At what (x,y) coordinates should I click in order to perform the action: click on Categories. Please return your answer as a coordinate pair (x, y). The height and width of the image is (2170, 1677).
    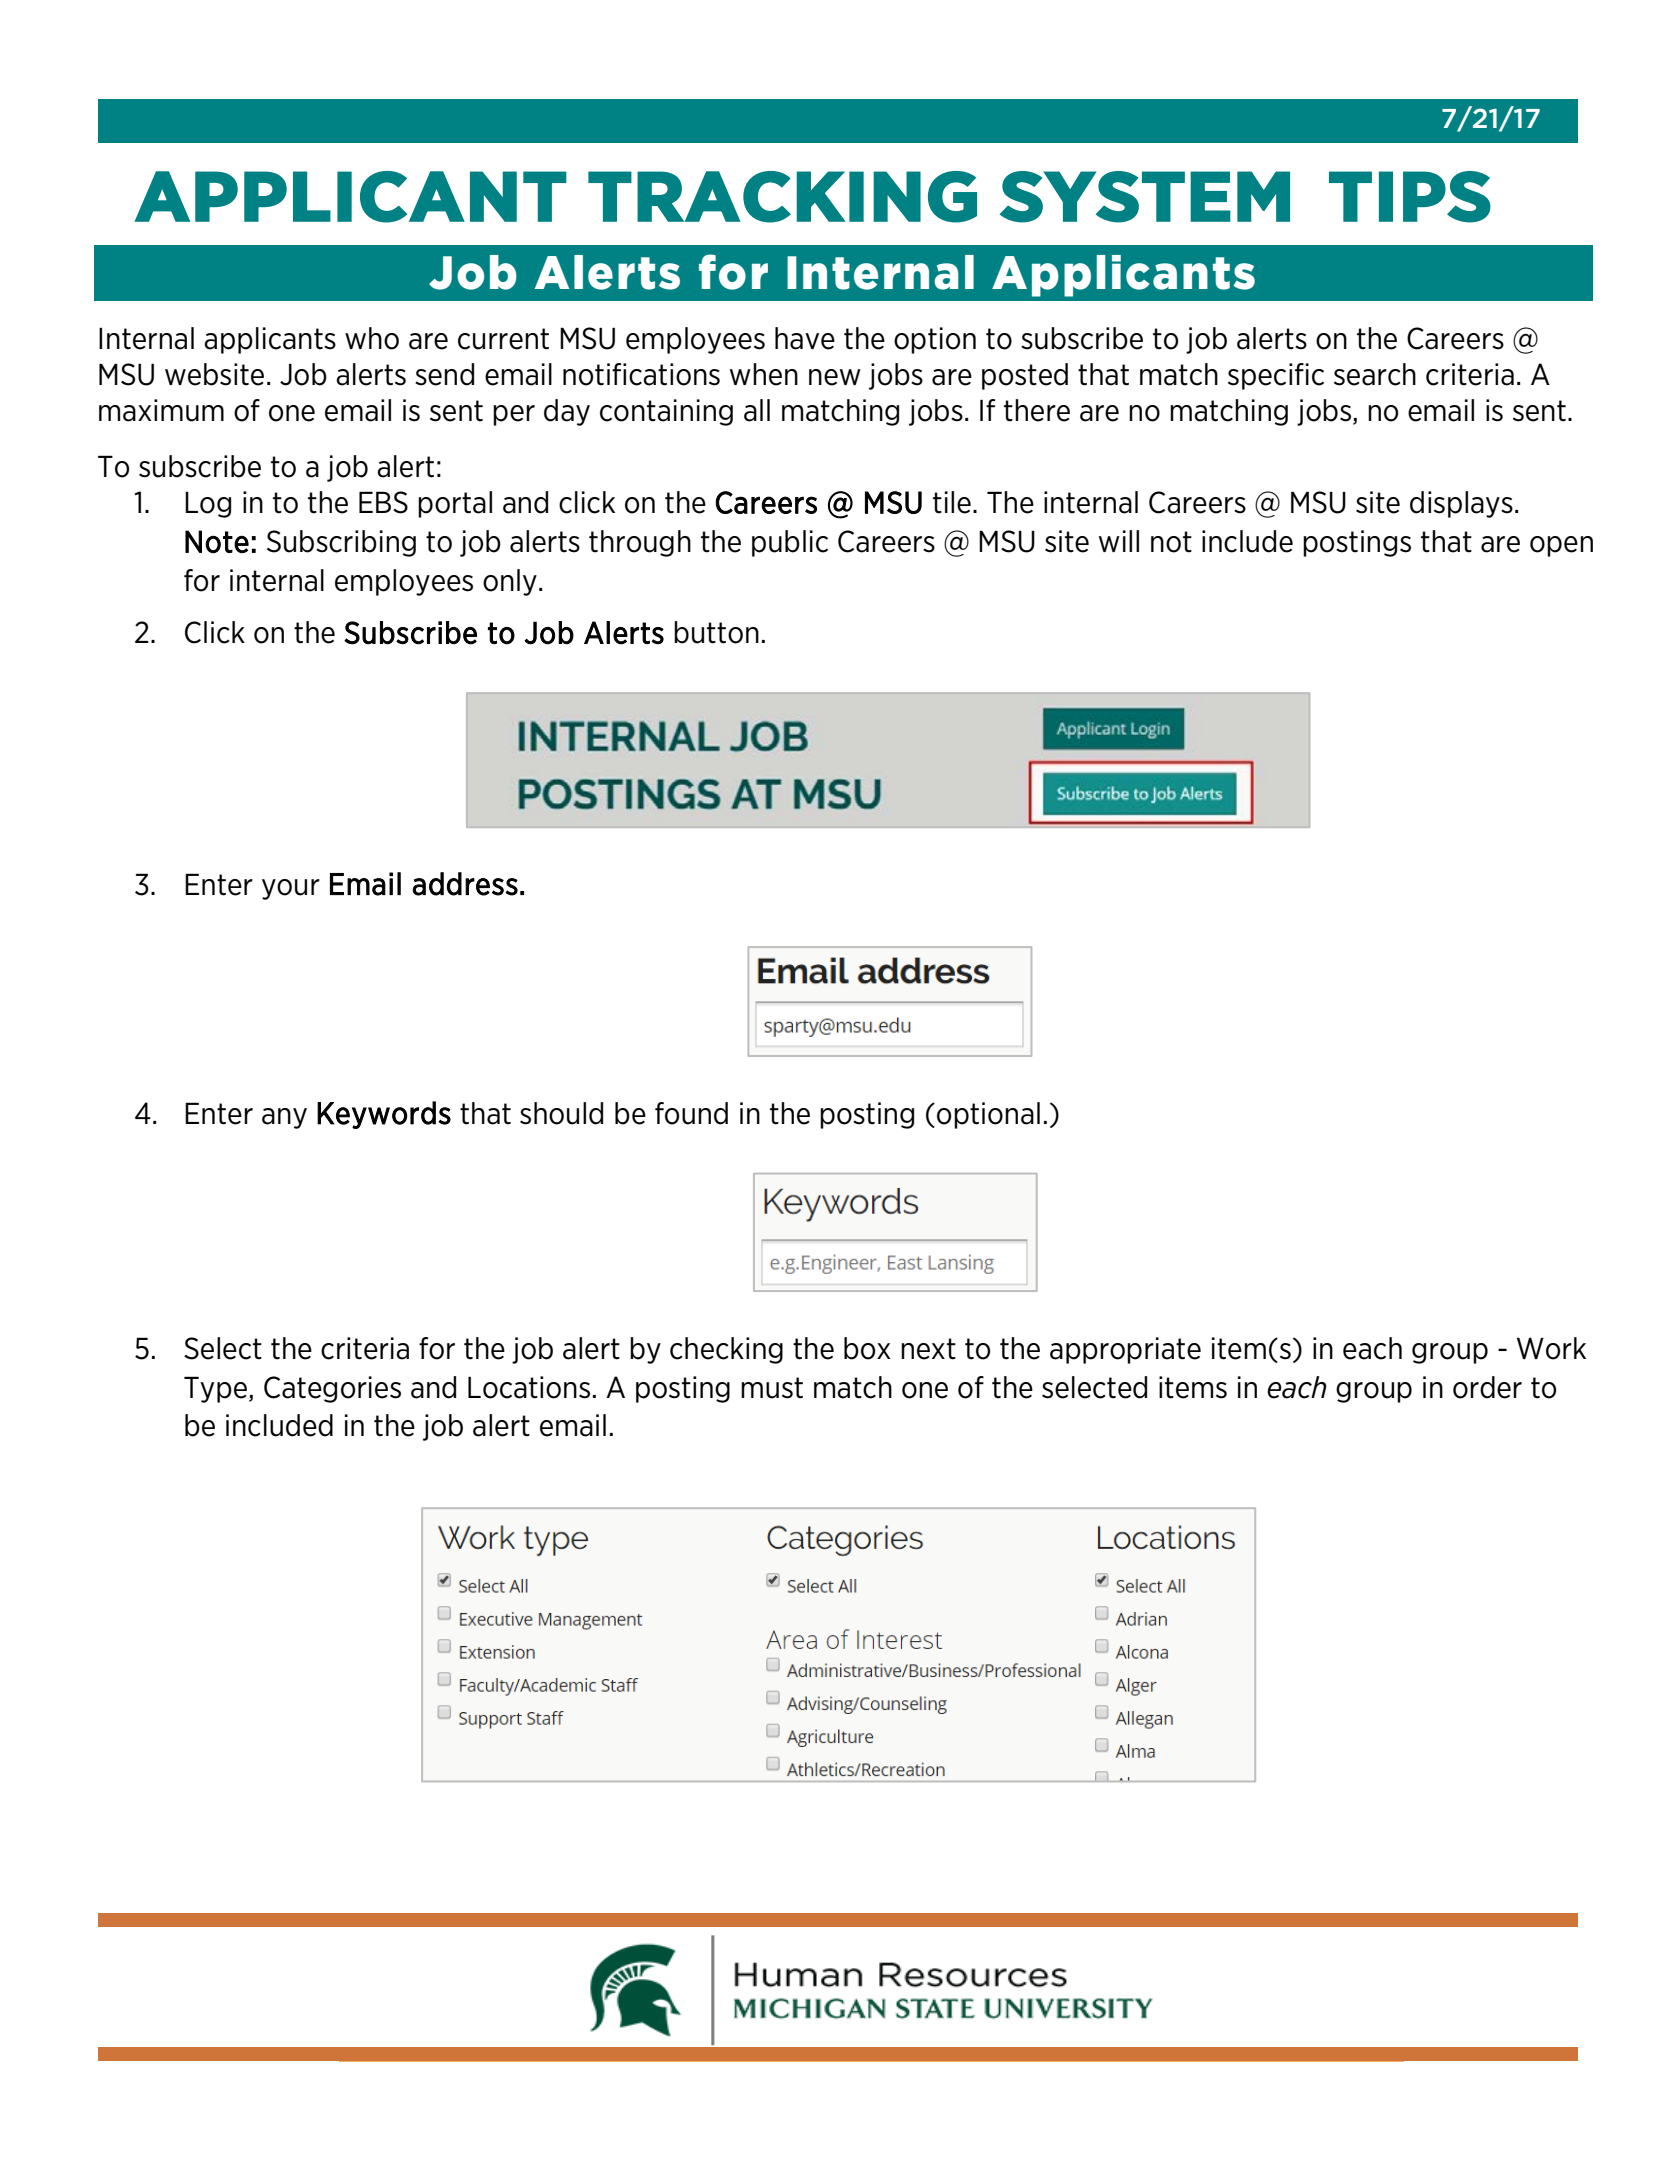
    Looking at the image, I should click on (332, 1389).
